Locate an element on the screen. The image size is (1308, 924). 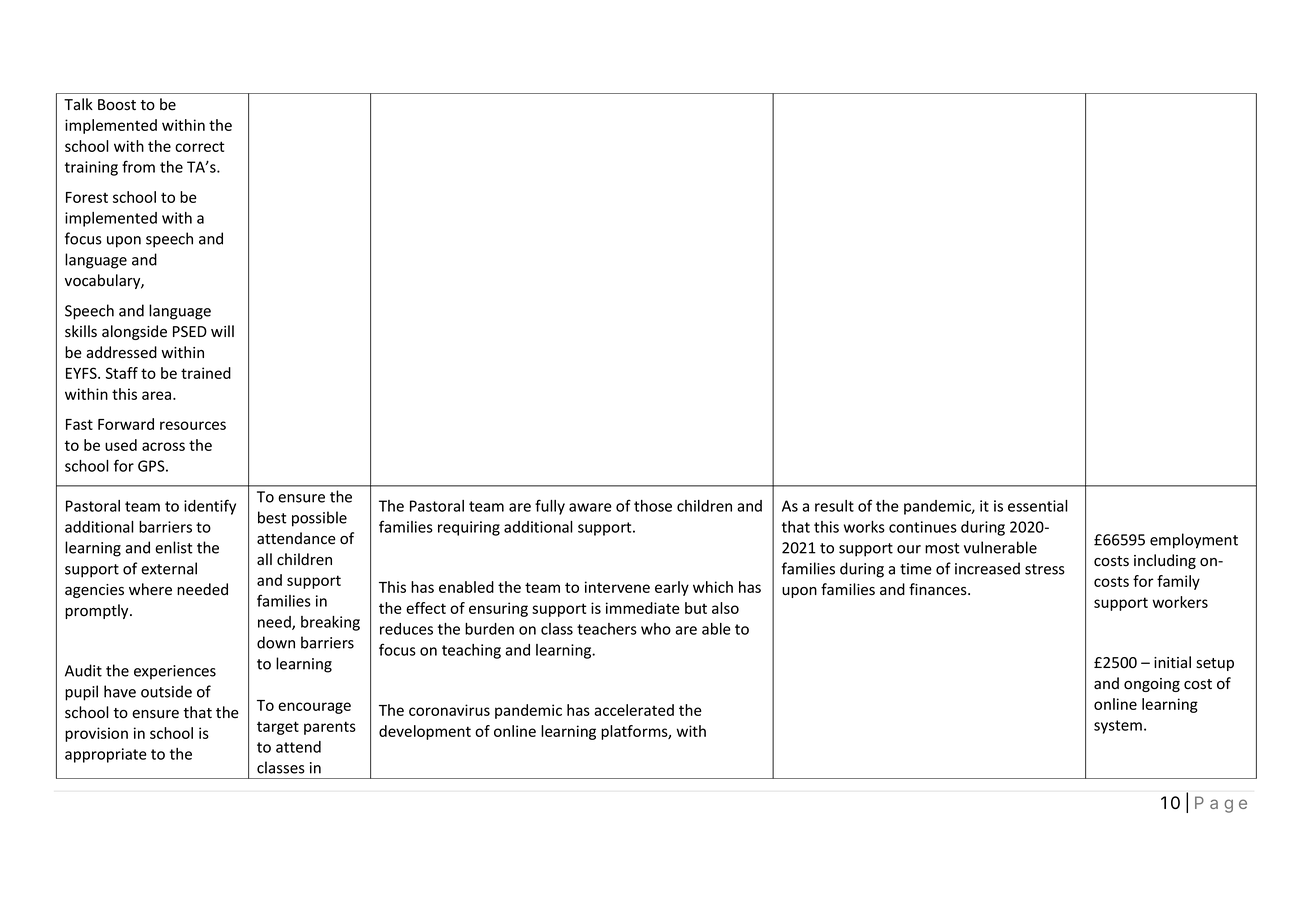
target is located at coordinates (278, 728).
